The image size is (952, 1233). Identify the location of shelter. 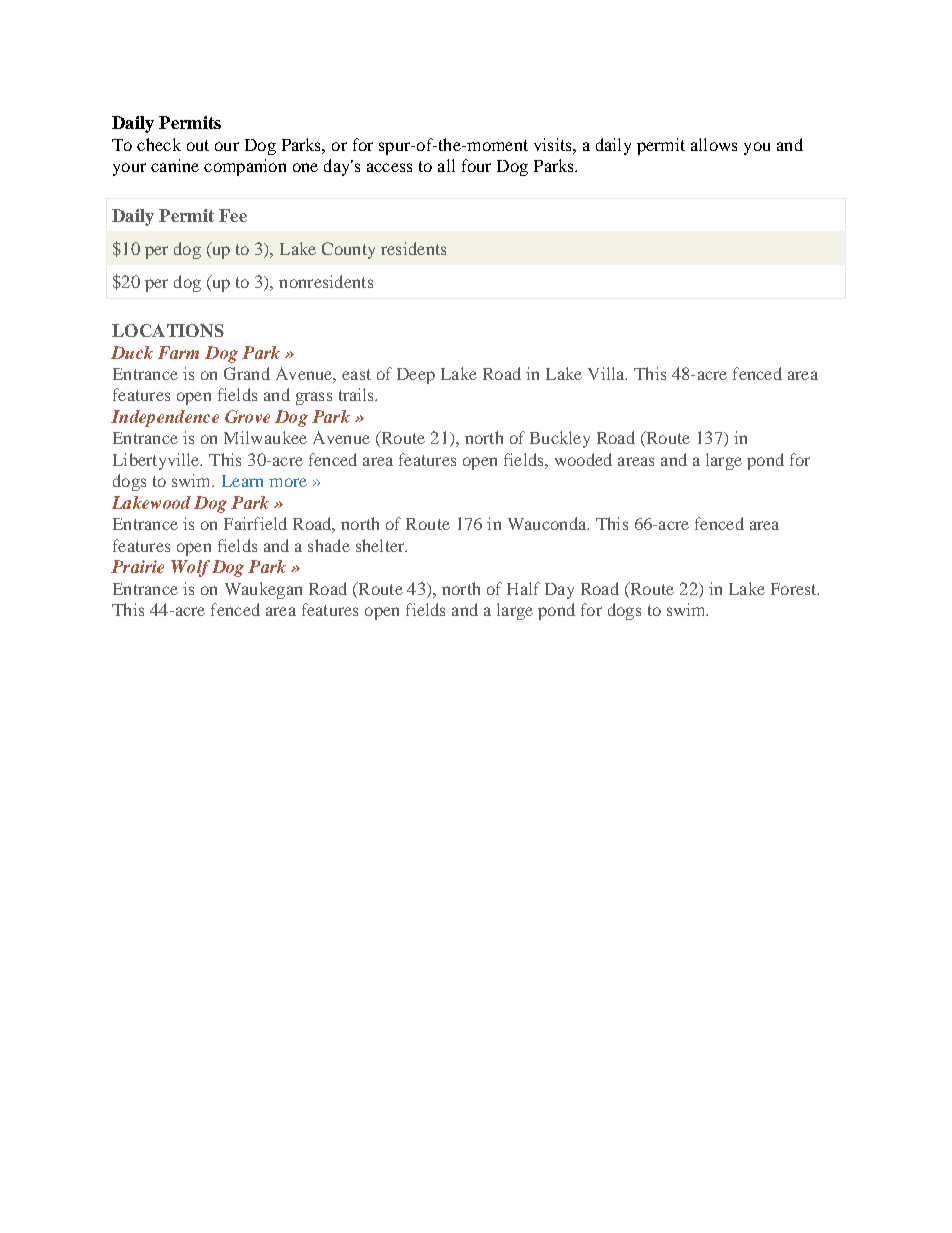
(381, 545).
